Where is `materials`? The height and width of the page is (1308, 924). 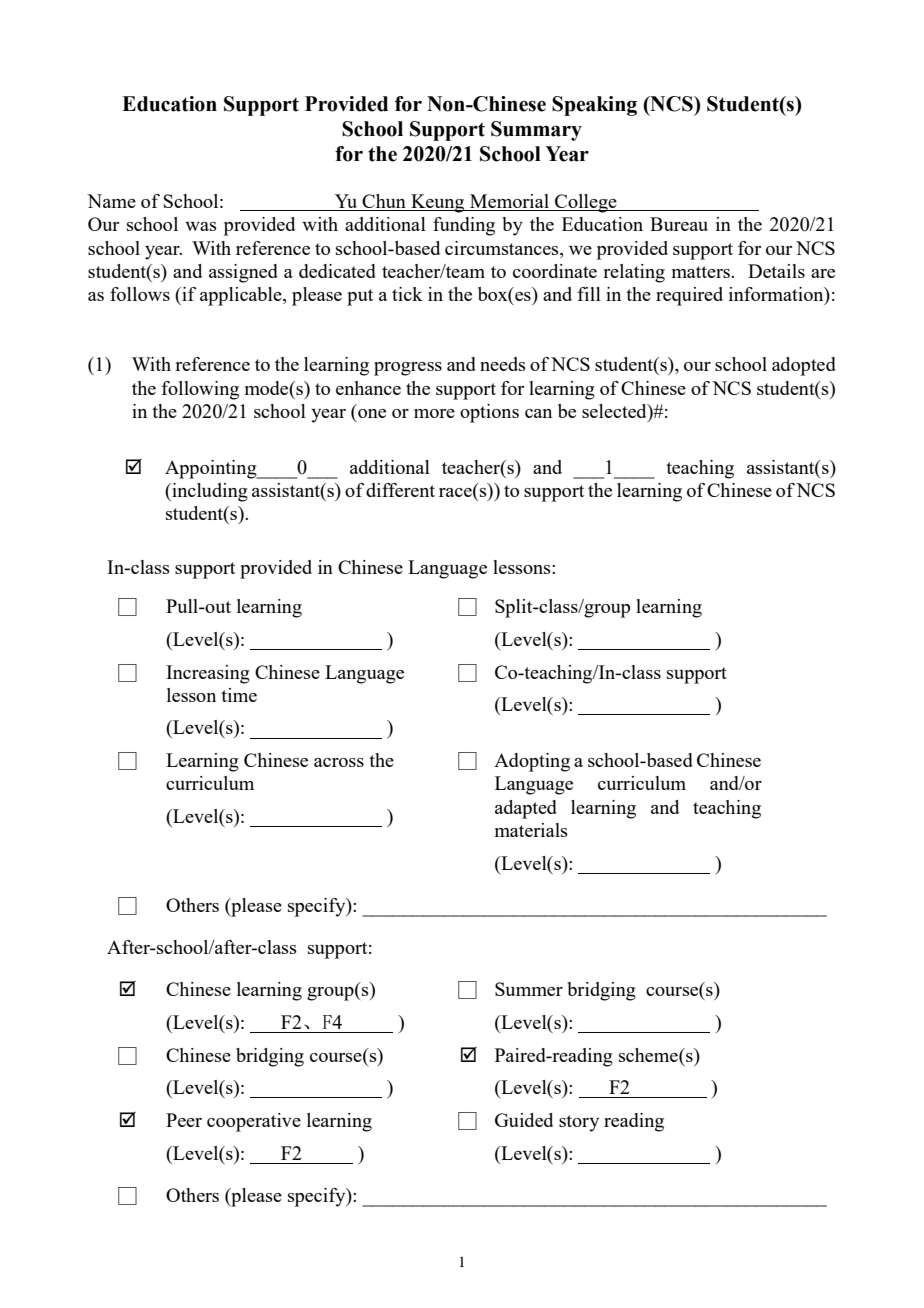
materials is located at coordinates (531, 830).
